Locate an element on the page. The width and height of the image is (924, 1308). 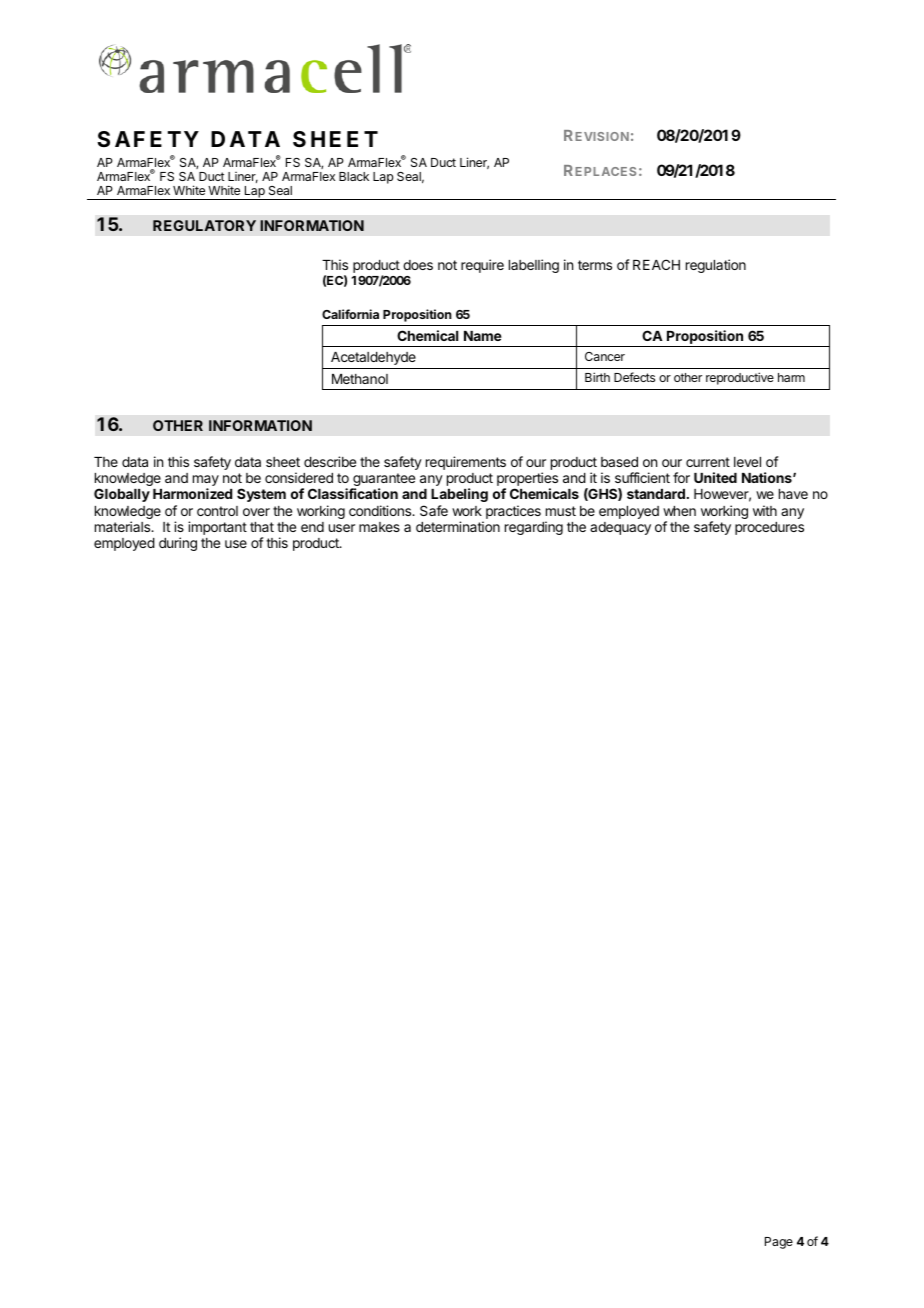
makes is located at coordinates (379, 527).
